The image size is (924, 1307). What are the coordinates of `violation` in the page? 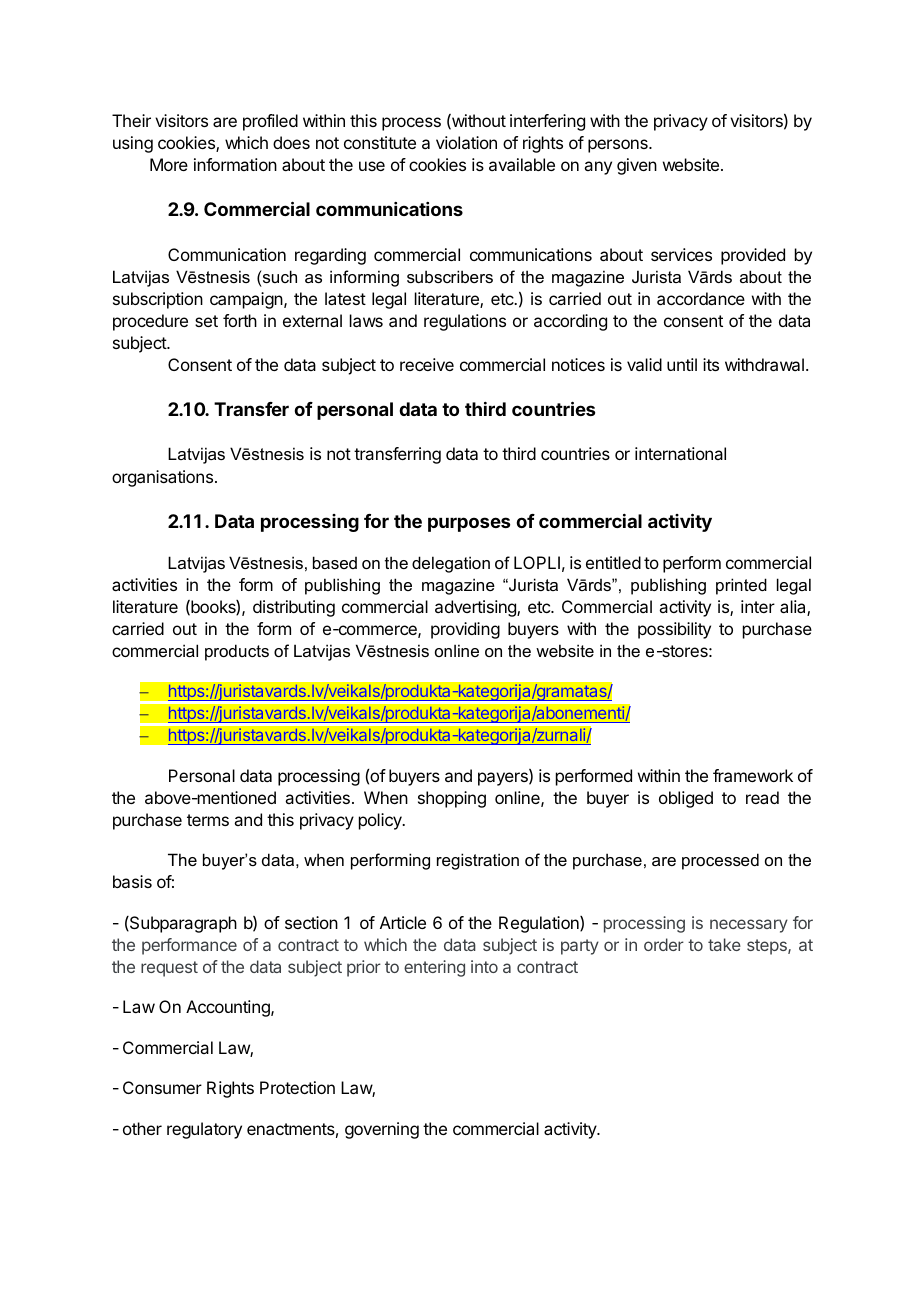 It's located at (466, 142).
